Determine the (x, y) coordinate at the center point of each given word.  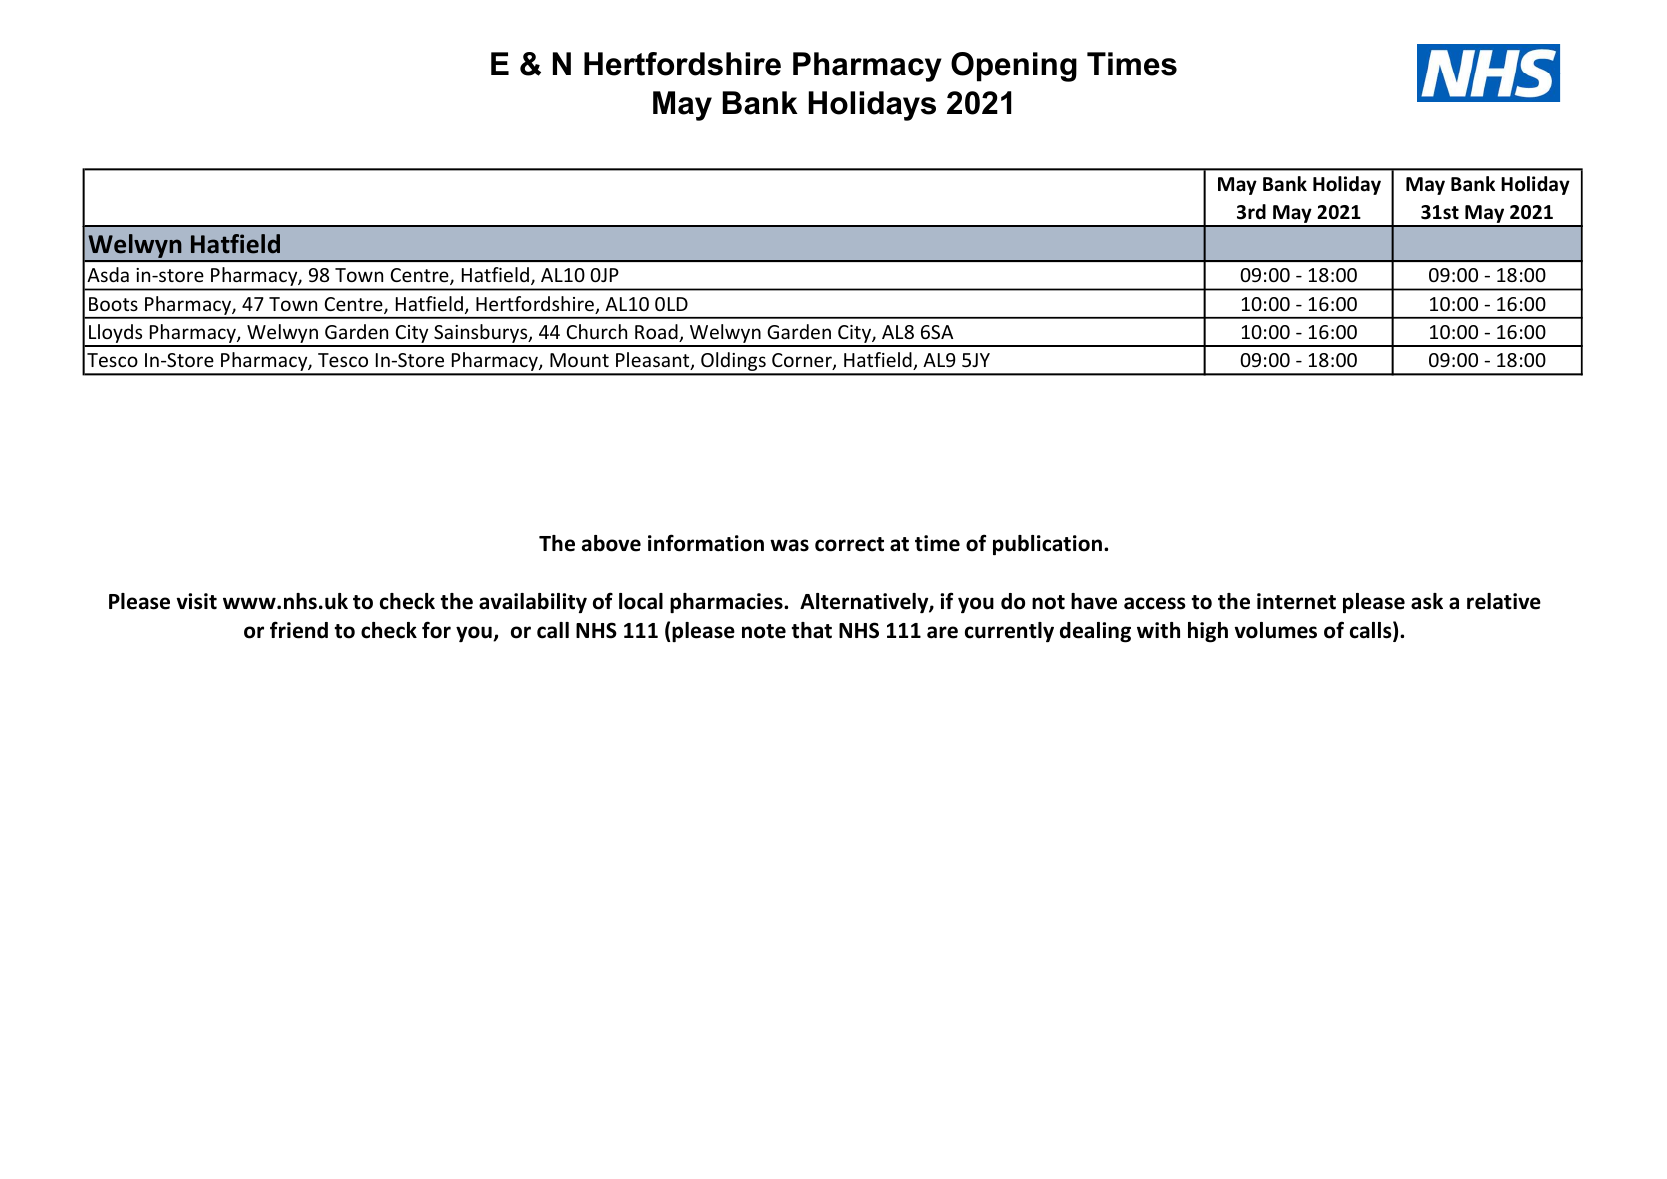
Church (597, 331)
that (811, 630)
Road (657, 333)
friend (299, 630)
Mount (579, 360)
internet (1296, 601)
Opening (1014, 67)
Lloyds (116, 335)
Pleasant (654, 361)
